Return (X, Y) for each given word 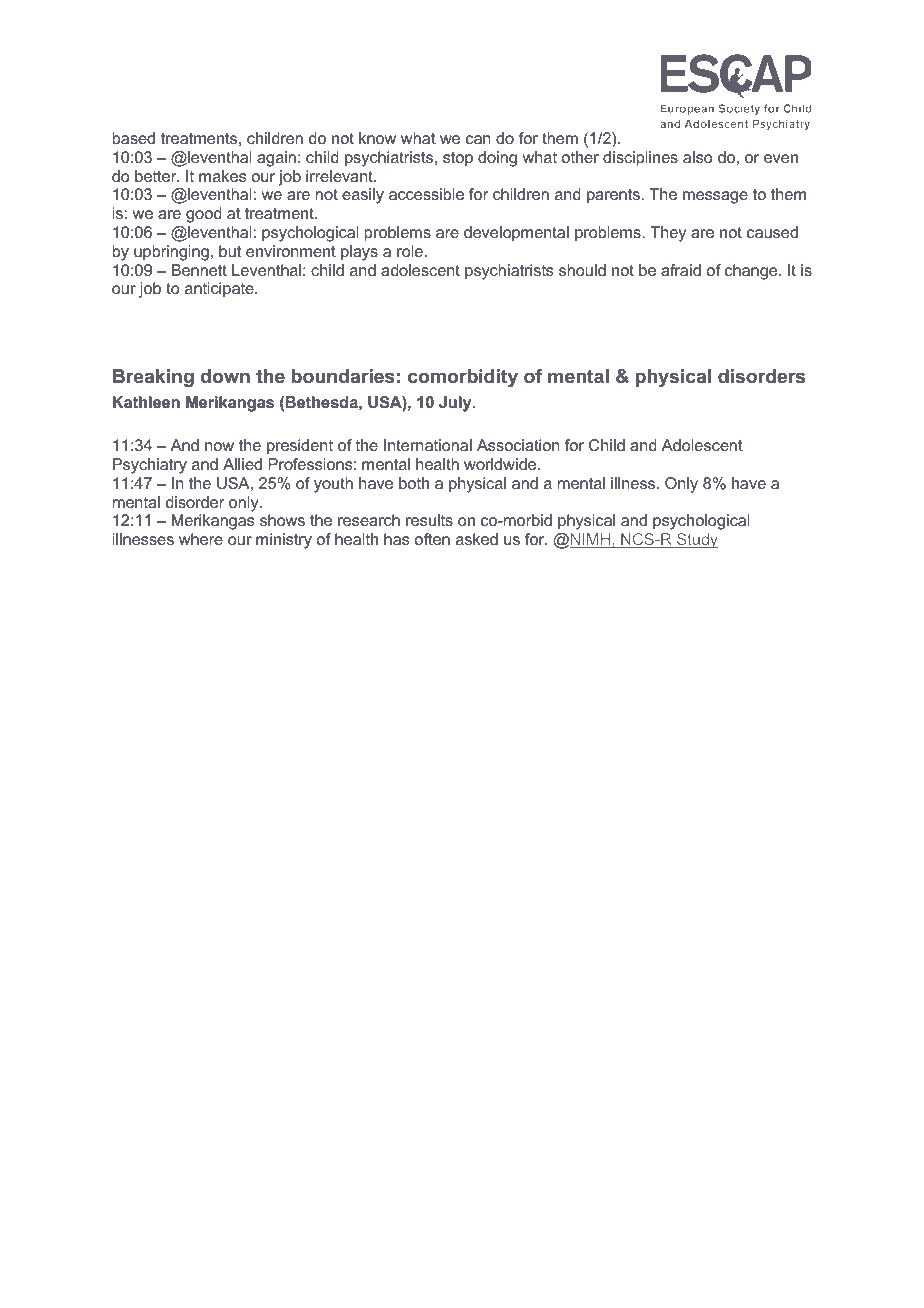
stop (458, 159)
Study (696, 540)
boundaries (343, 376)
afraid (681, 270)
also (697, 157)
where (201, 539)
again (276, 159)
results (429, 520)
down (225, 376)
